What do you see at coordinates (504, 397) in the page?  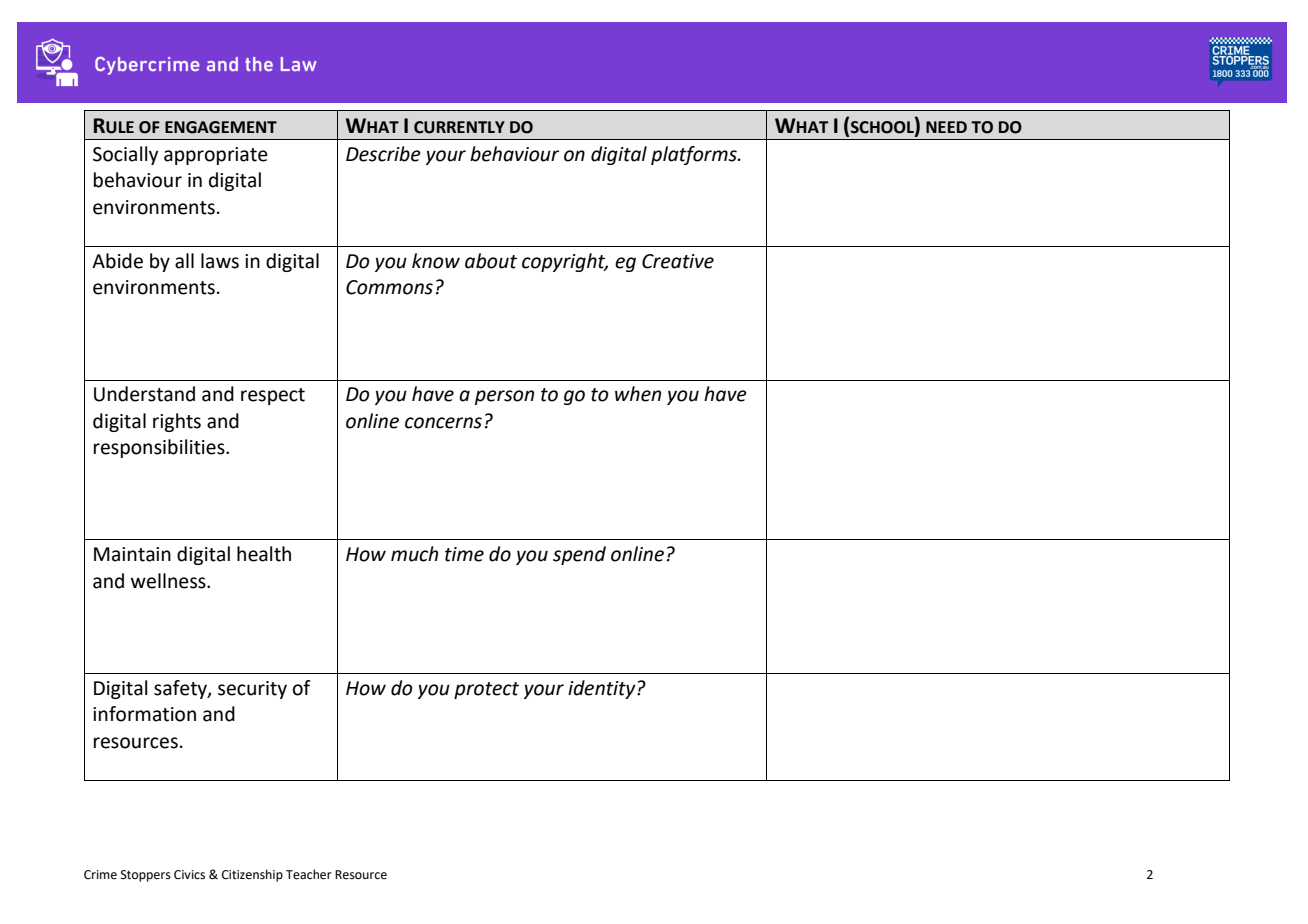 I see `person` at bounding box center [504, 397].
